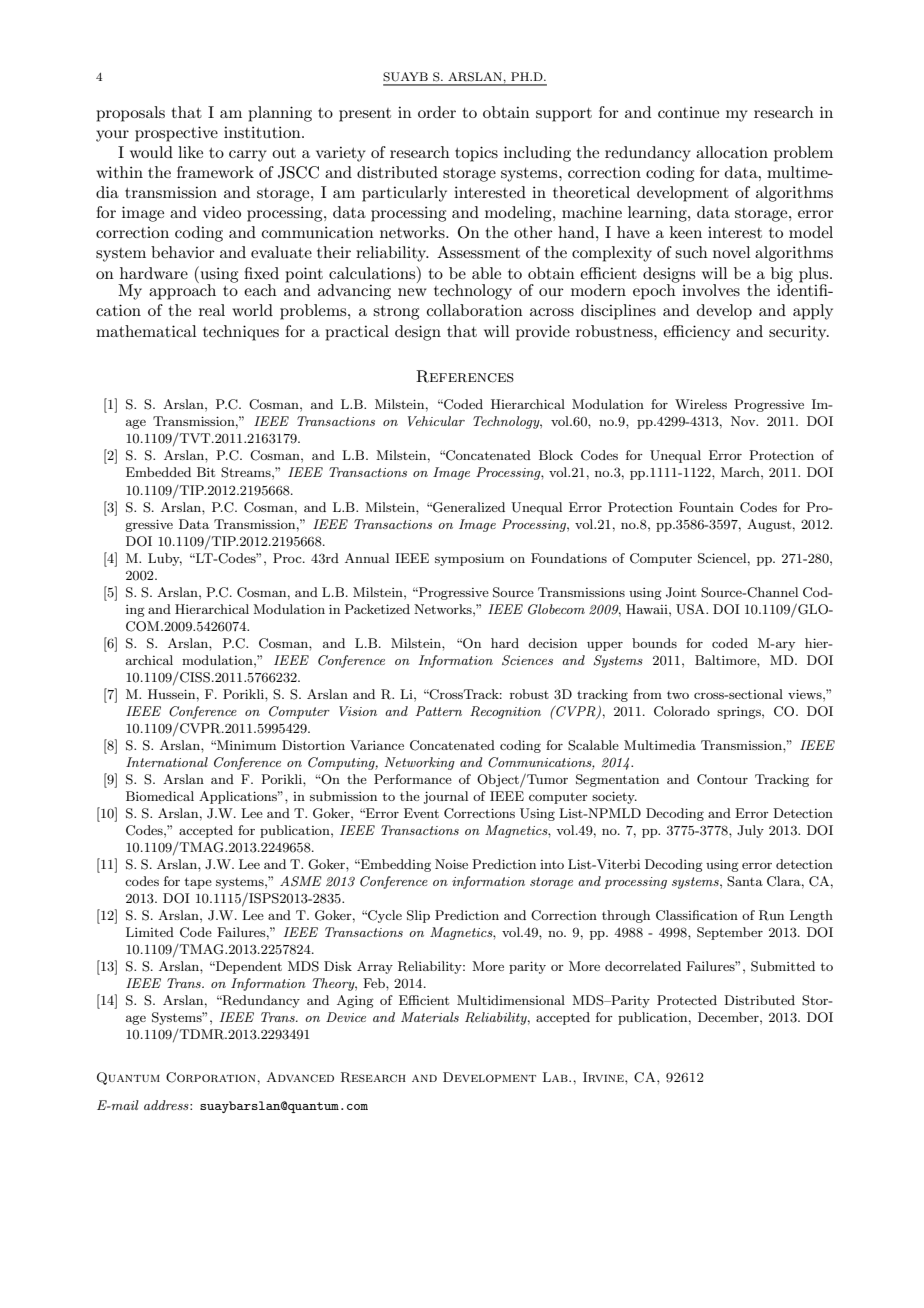 The width and height of the document is (924, 1308). I want to click on USA, so click(691, 609).
